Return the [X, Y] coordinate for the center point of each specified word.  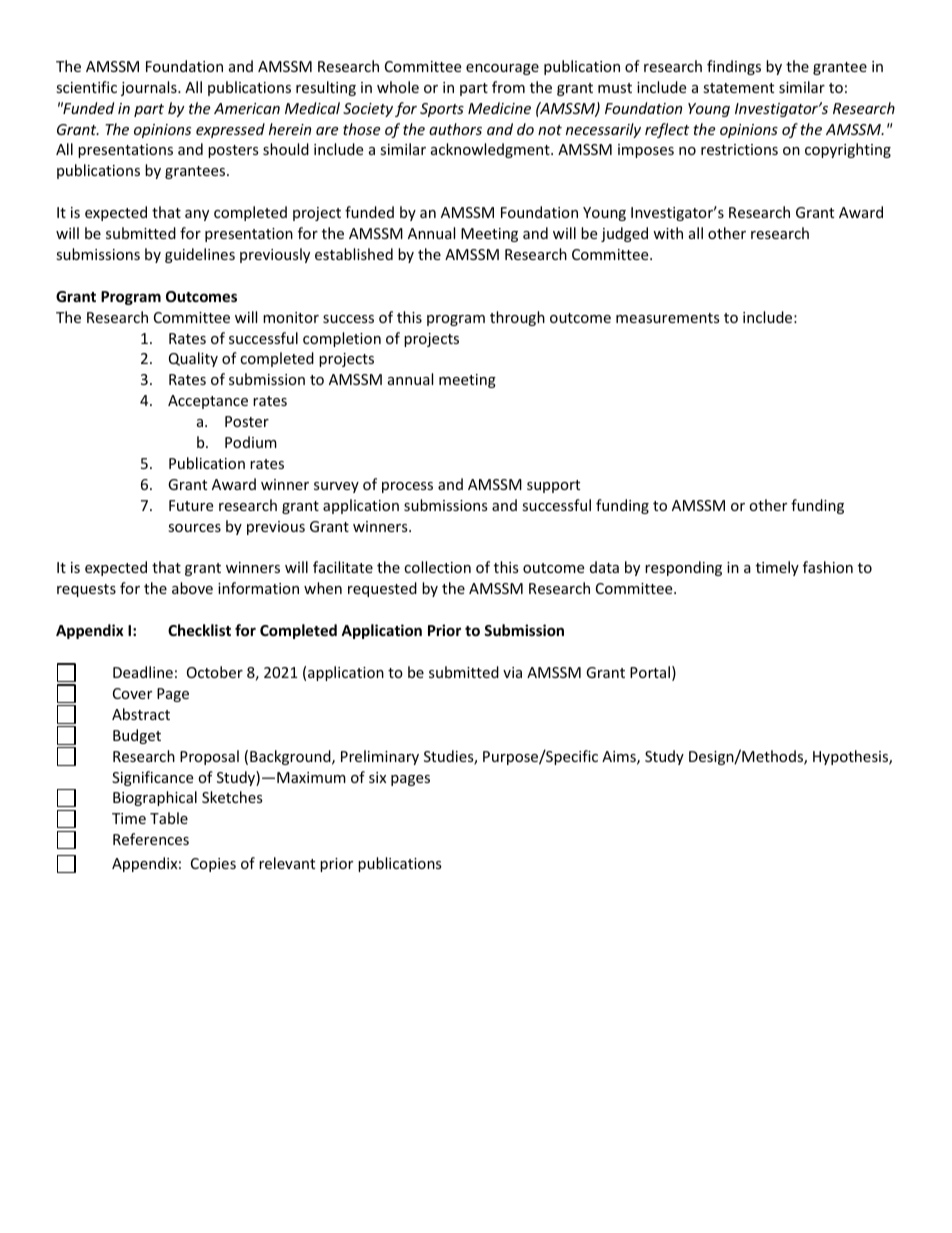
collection [437, 567]
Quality [193, 359]
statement [738, 88]
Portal [650, 672]
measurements [668, 318]
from [508, 87]
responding [683, 568]
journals [150, 88]
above [192, 588]
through [517, 318]
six [377, 777]
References [151, 839]
